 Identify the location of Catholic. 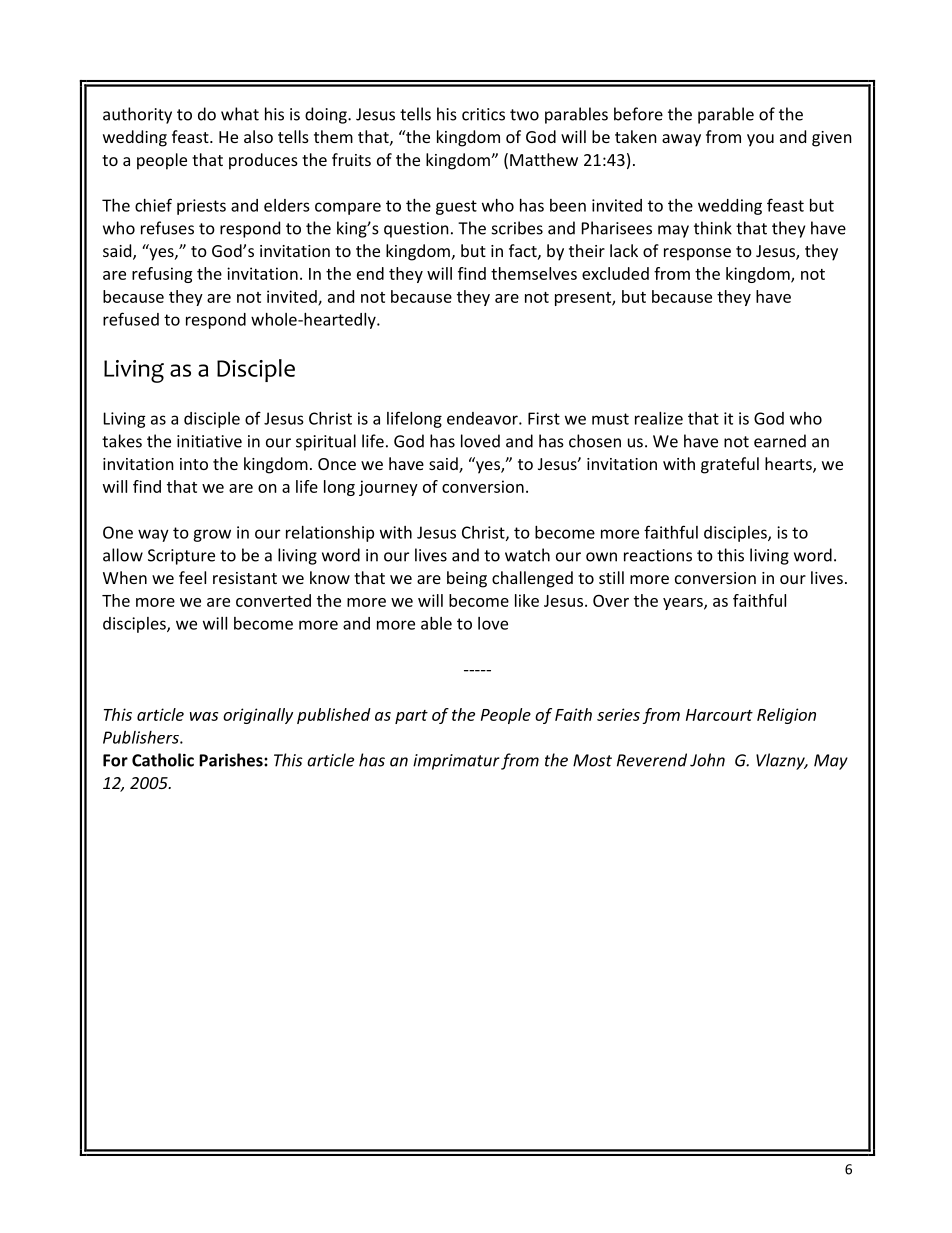
(163, 760).
